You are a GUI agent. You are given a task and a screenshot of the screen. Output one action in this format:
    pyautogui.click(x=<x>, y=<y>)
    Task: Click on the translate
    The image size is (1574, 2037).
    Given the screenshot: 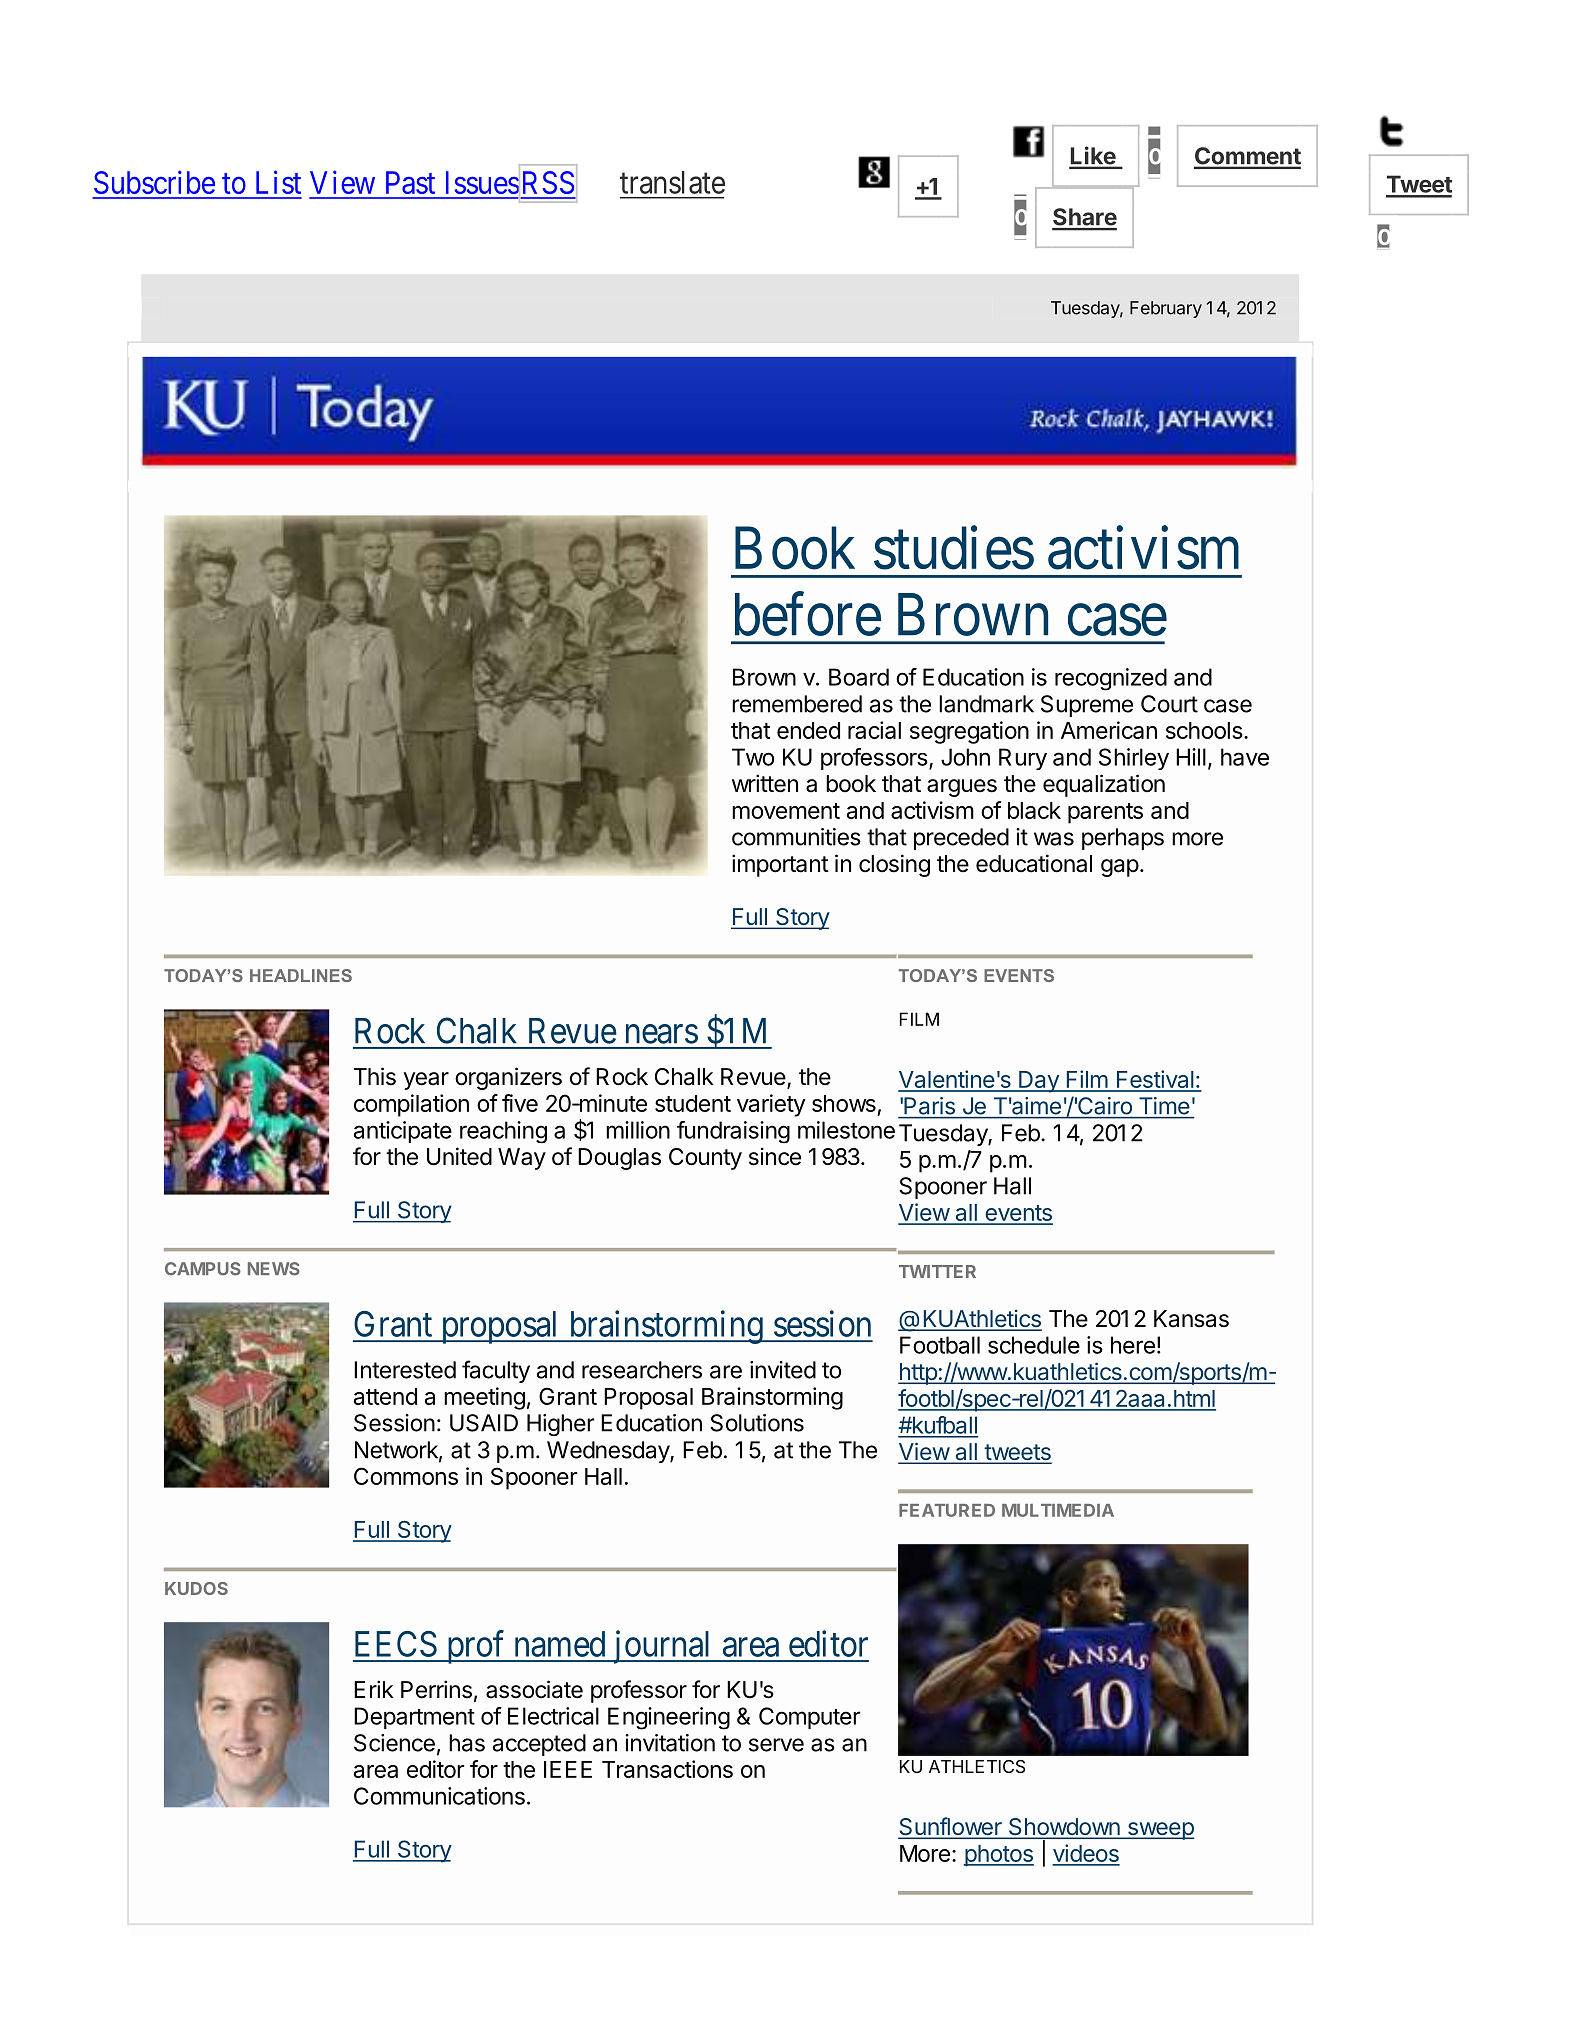 What is the action you would take?
    pyautogui.click(x=672, y=182)
